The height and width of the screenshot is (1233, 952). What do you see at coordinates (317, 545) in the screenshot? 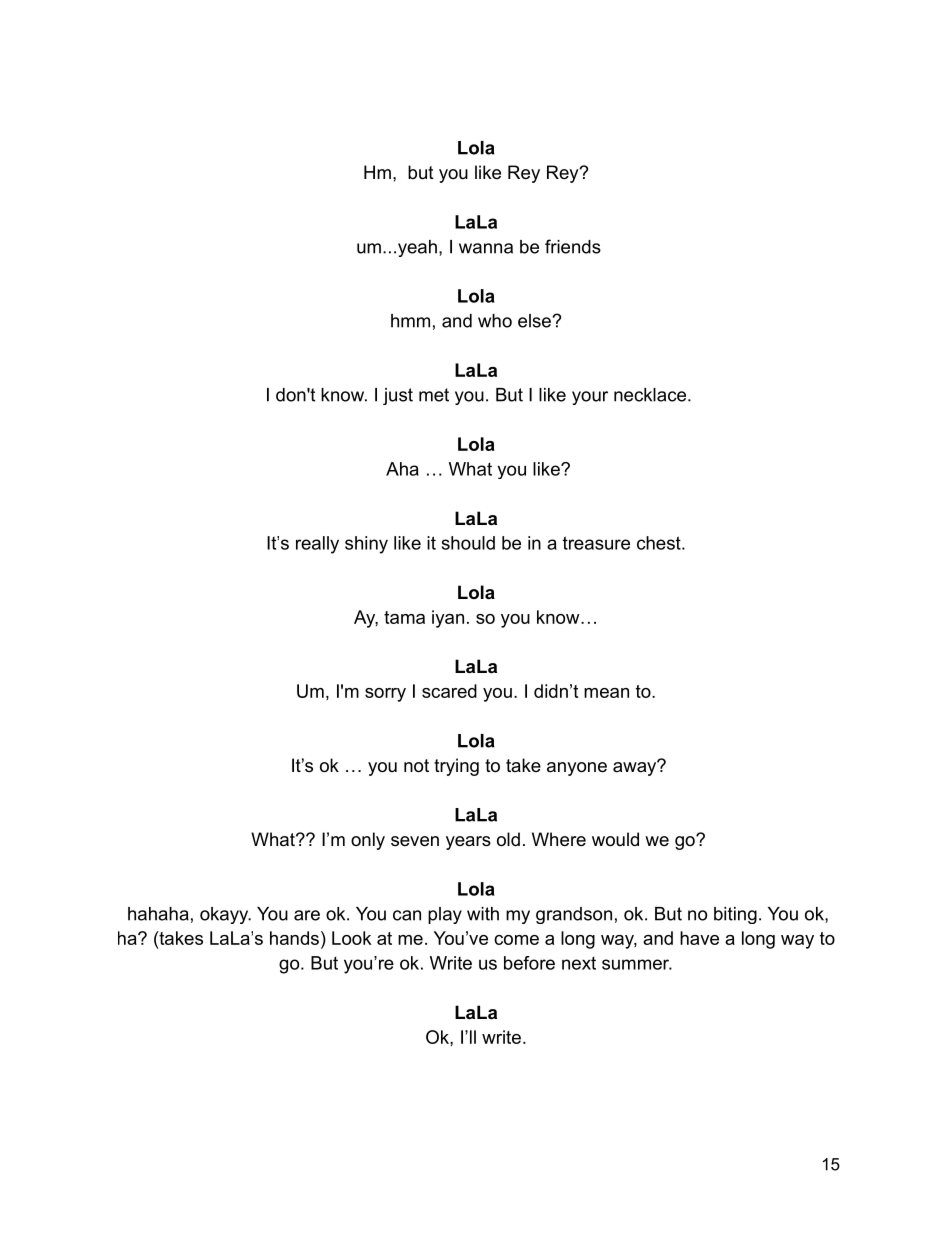
I see `really` at bounding box center [317, 545].
